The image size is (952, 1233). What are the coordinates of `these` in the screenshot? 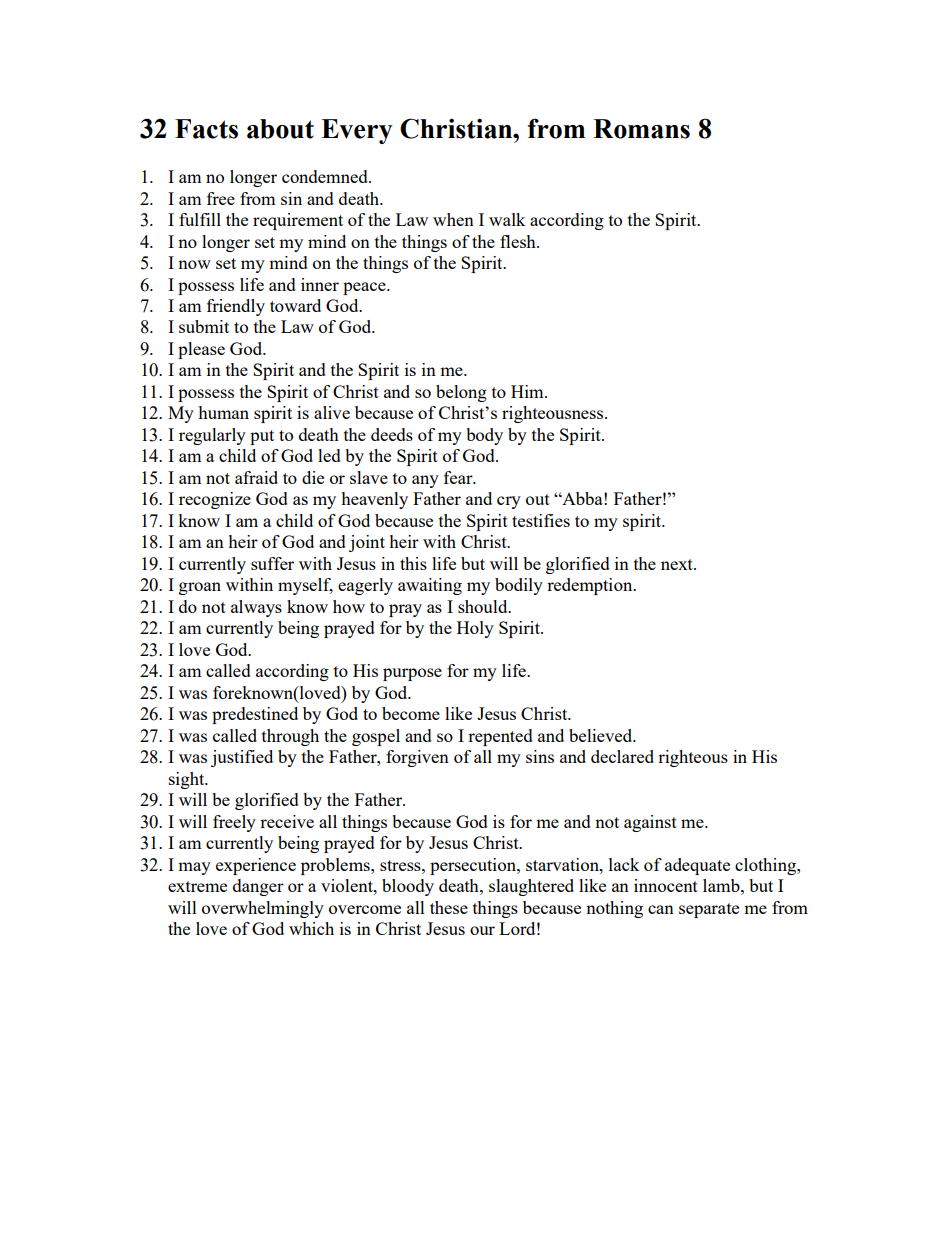 It's located at (449, 907).
